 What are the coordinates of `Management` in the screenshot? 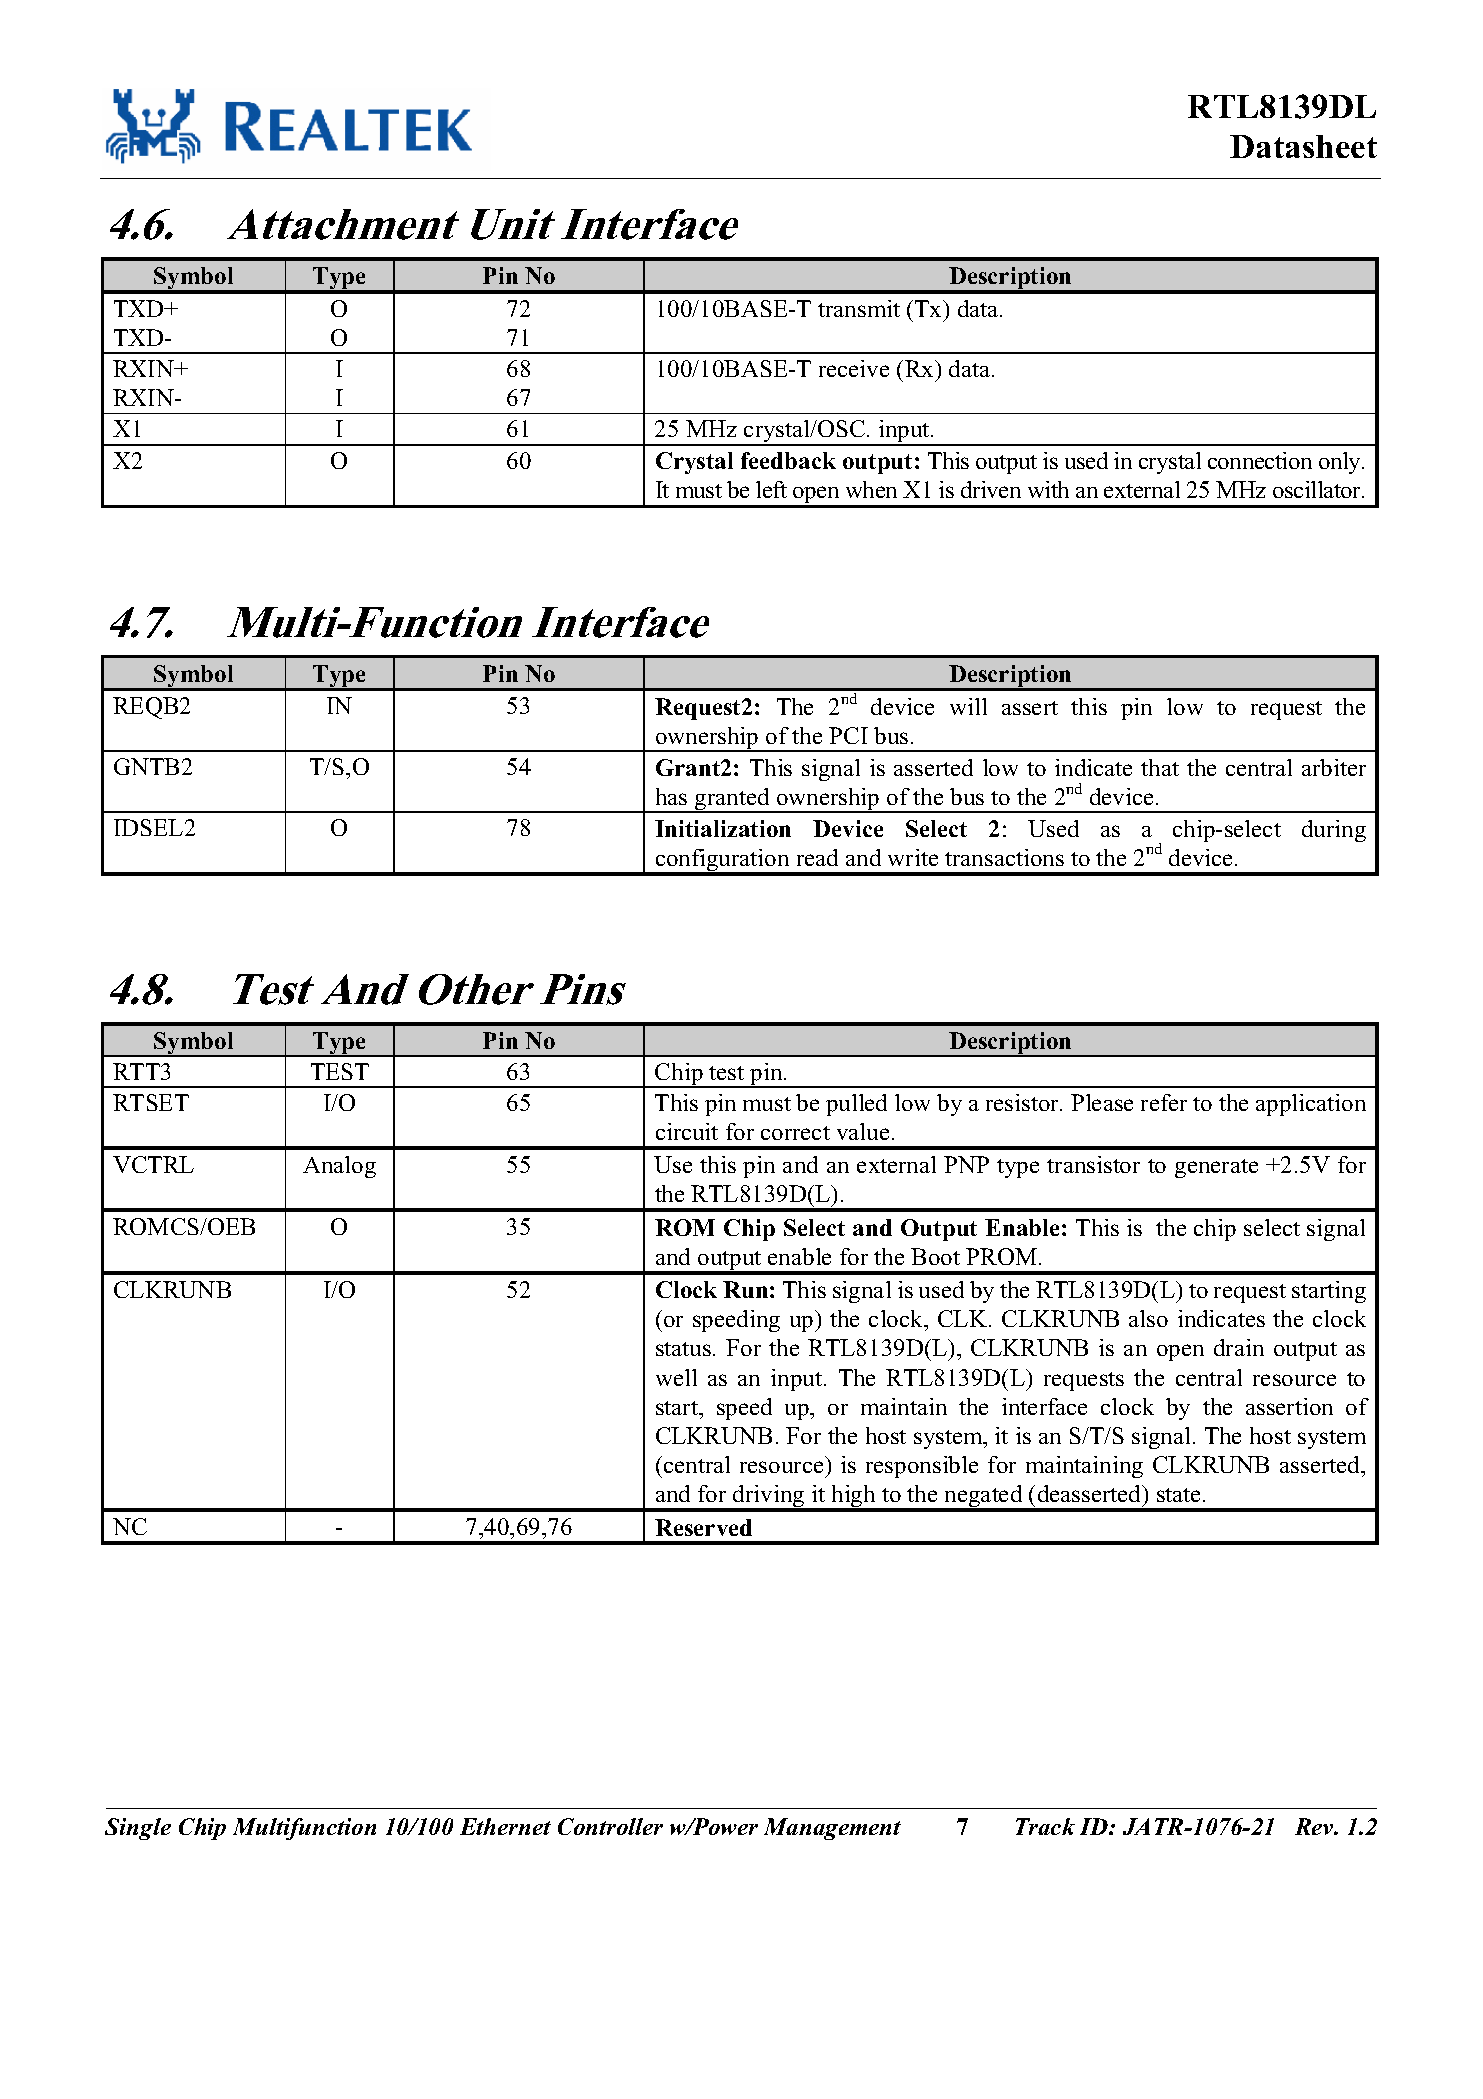 It's located at (832, 1829).
